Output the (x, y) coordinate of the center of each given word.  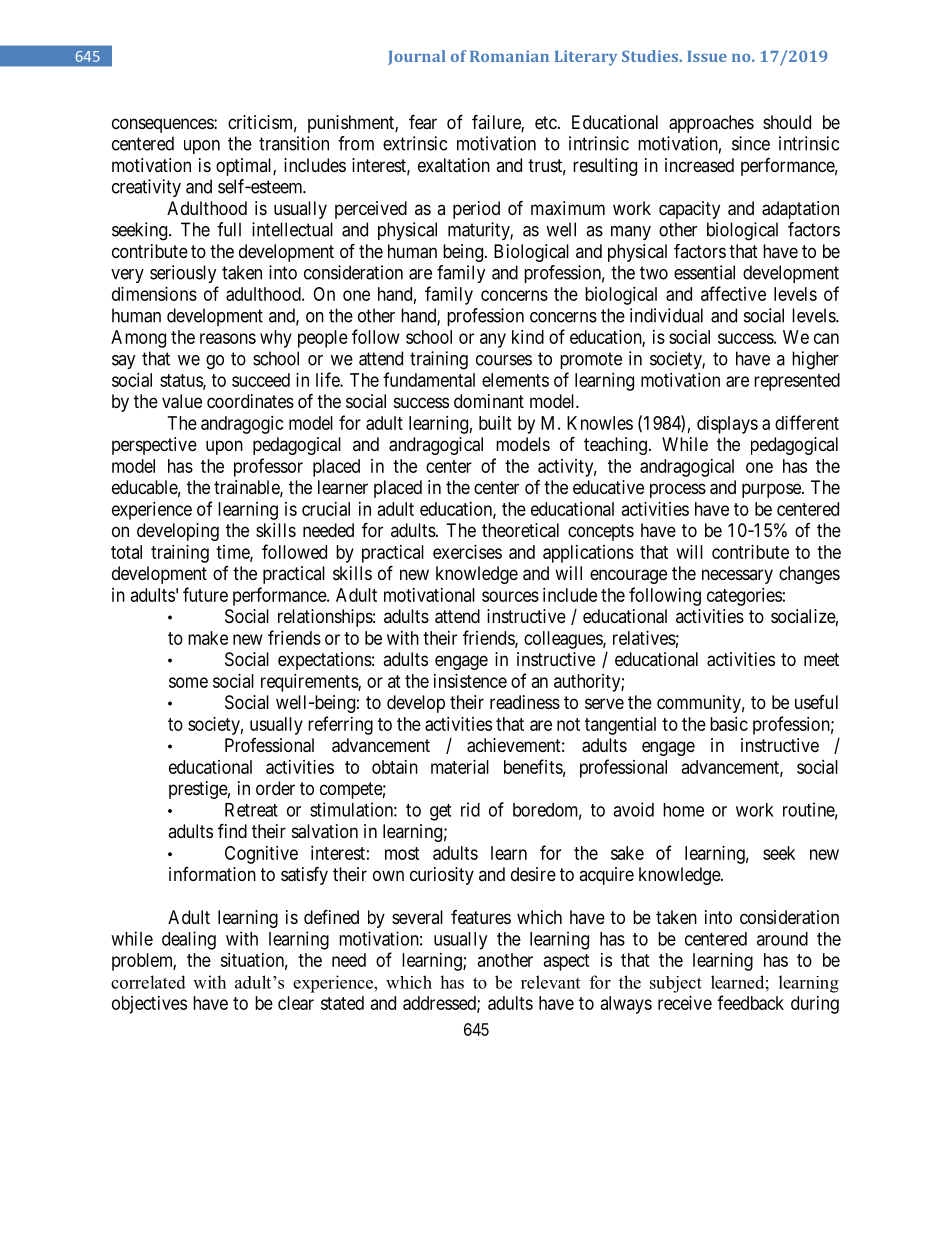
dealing (189, 940)
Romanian (509, 56)
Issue (707, 56)
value (182, 401)
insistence (470, 681)
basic (729, 724)
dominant (489, 401)
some (188, 682)
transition (294, 143)
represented (797, 382)
